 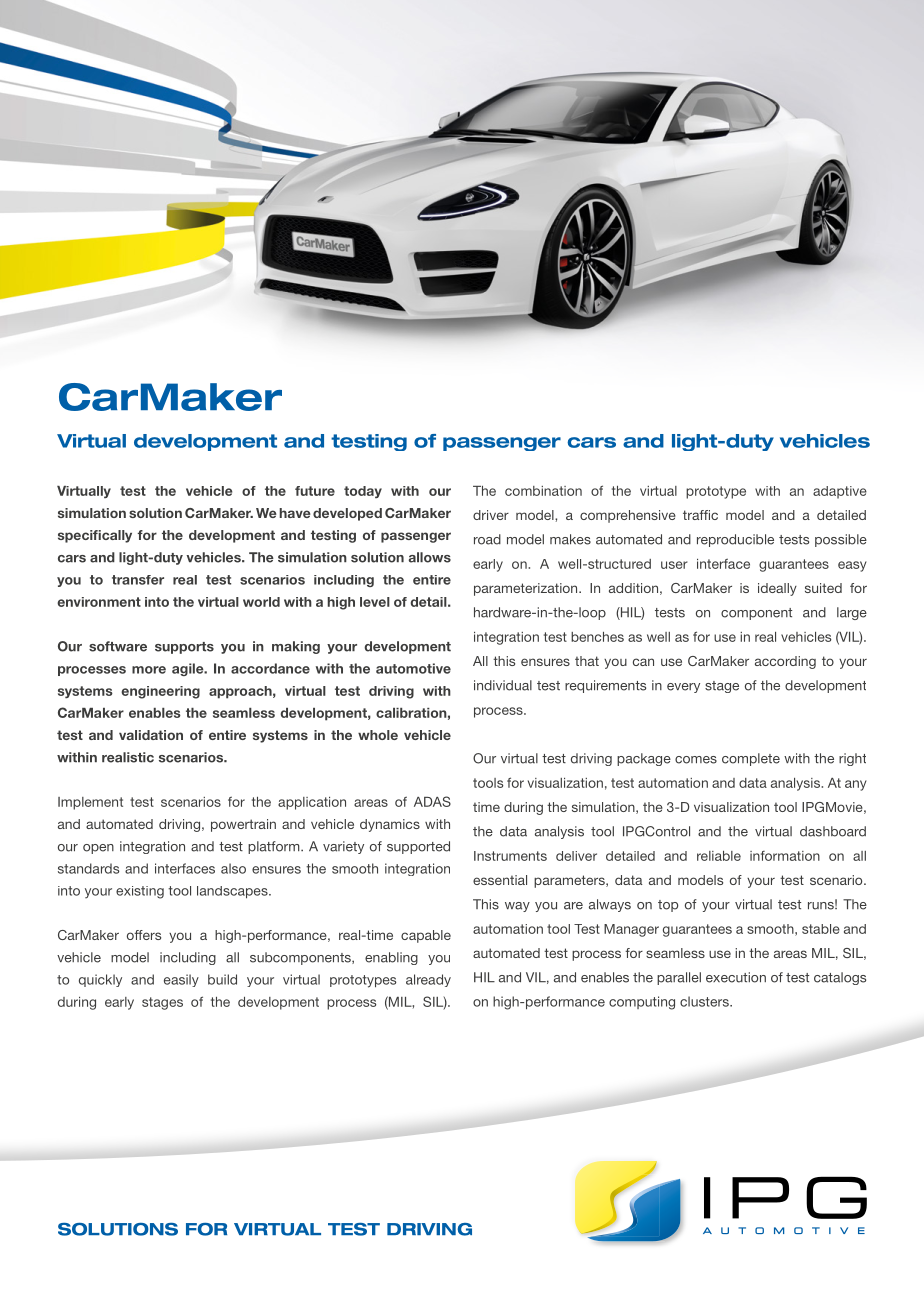 I want to click on easily, so click(x=181, y=980).
